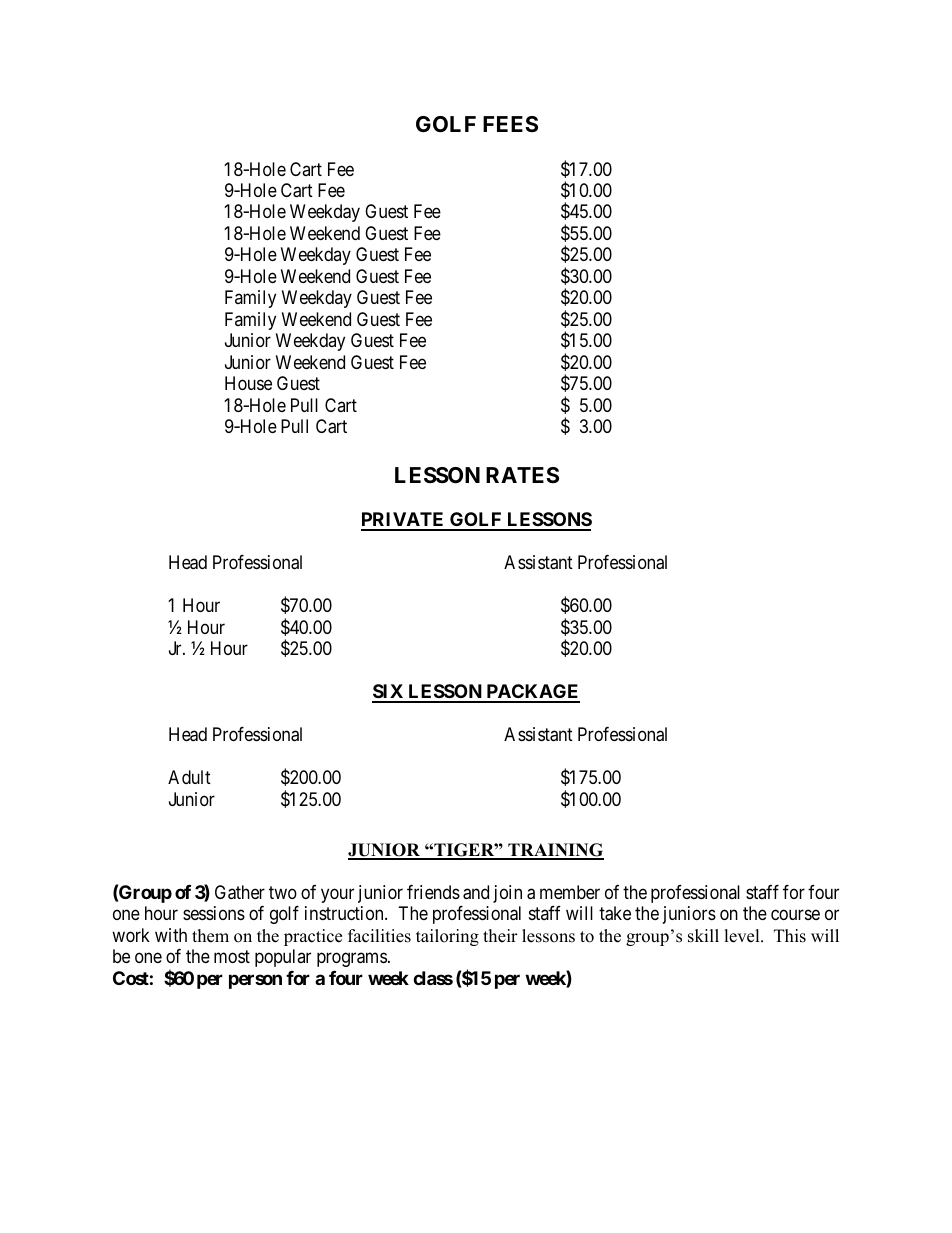 The width and height of the page is (952, 1233). What do you see at coordinates (240, 892) in the page?
I see `Gather` at bounding box center [240, 892].
